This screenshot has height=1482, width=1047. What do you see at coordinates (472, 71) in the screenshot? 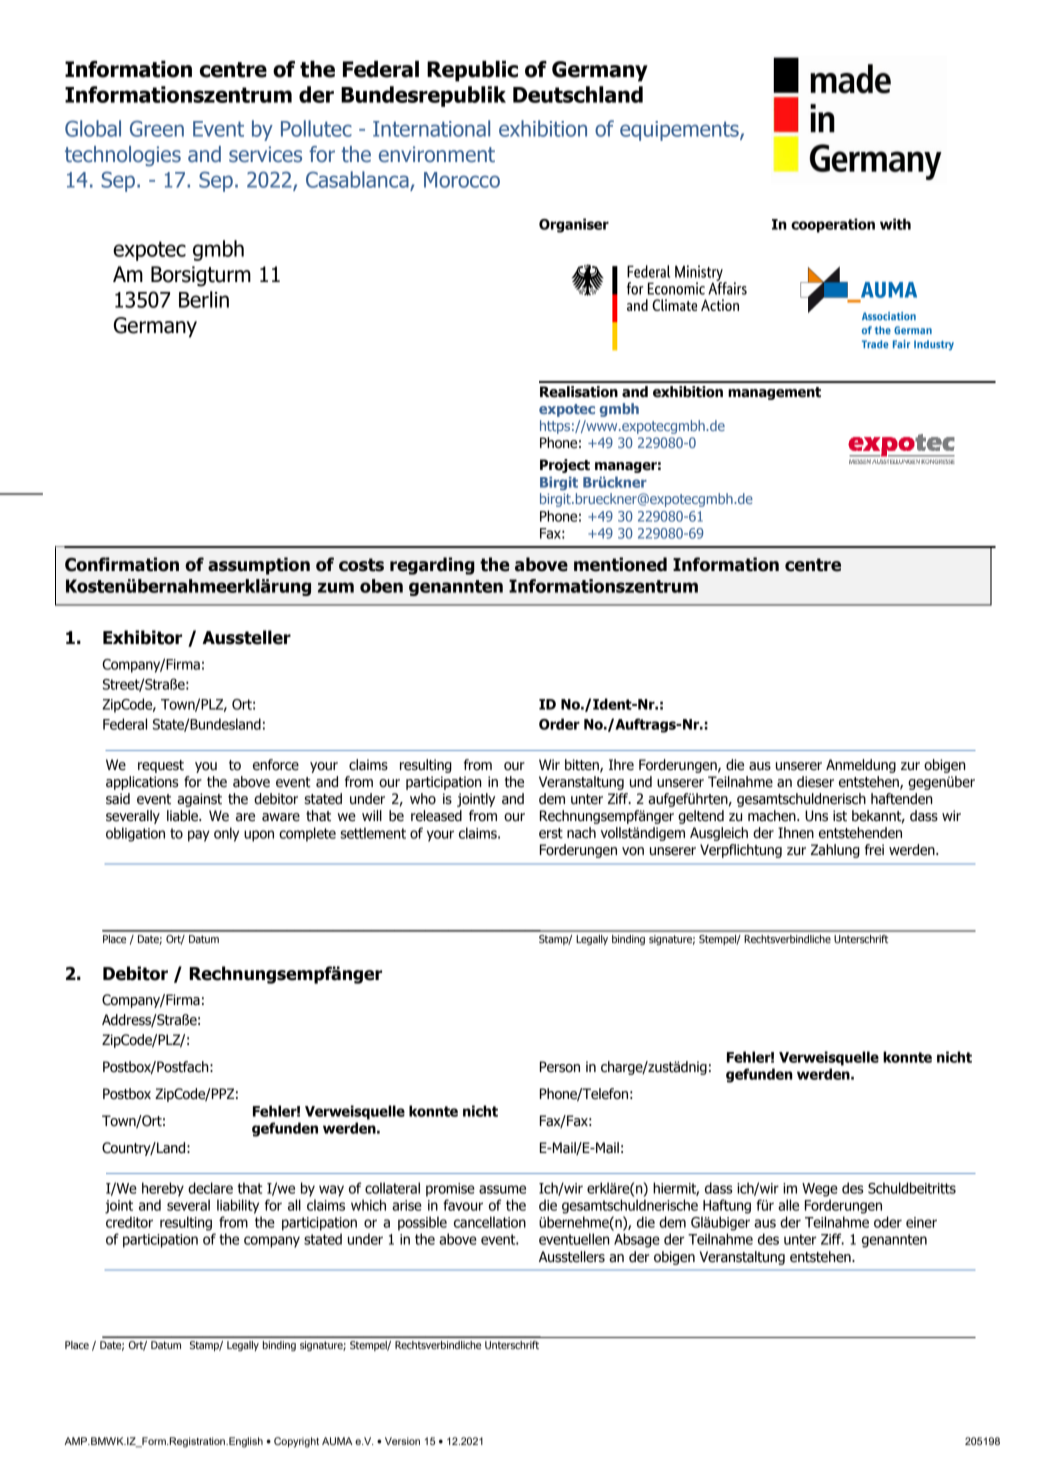
I see `Republic` at bounding box center [472, 71].
